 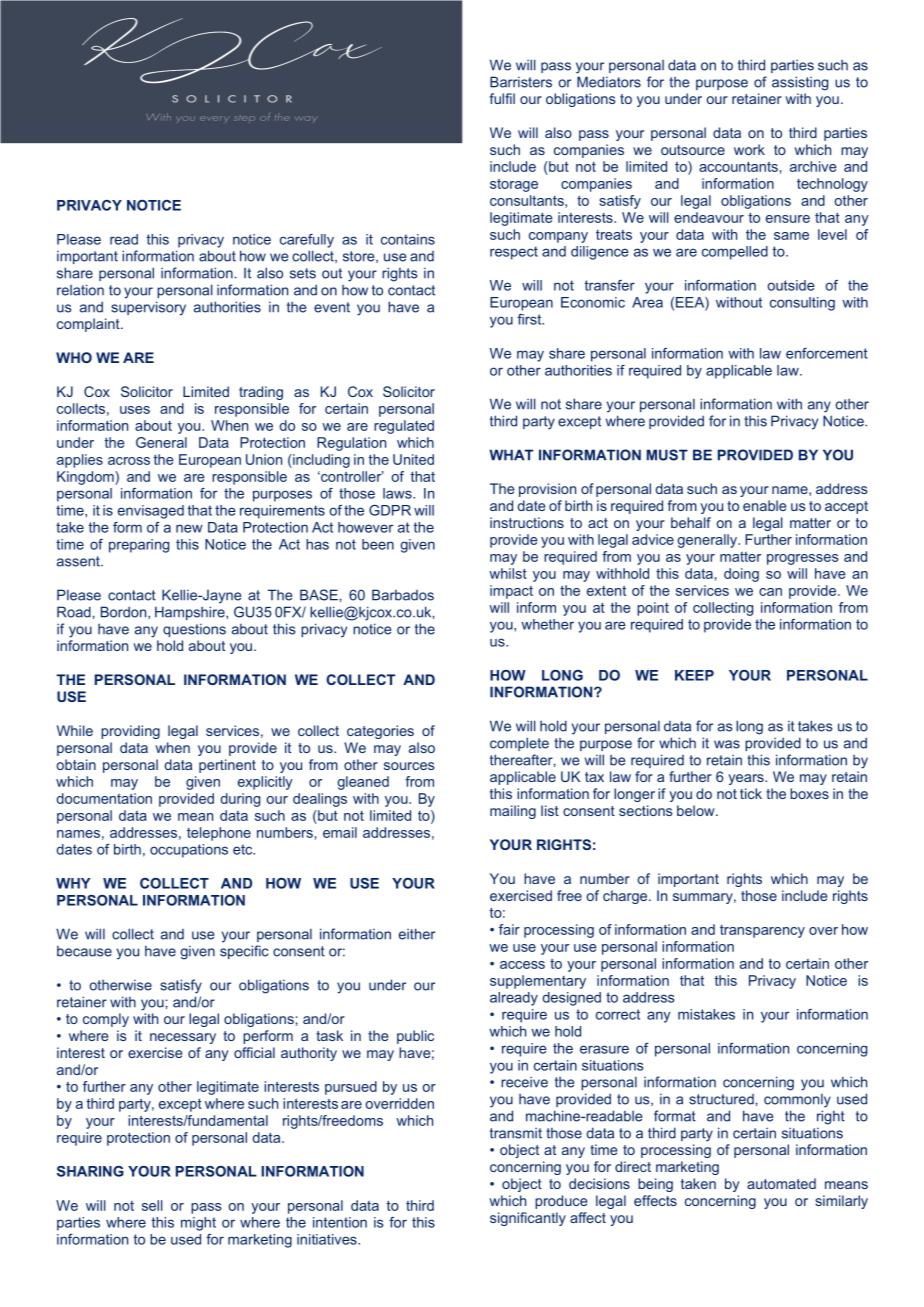 I want to click on significantly, so click(x=528, y=1219).
